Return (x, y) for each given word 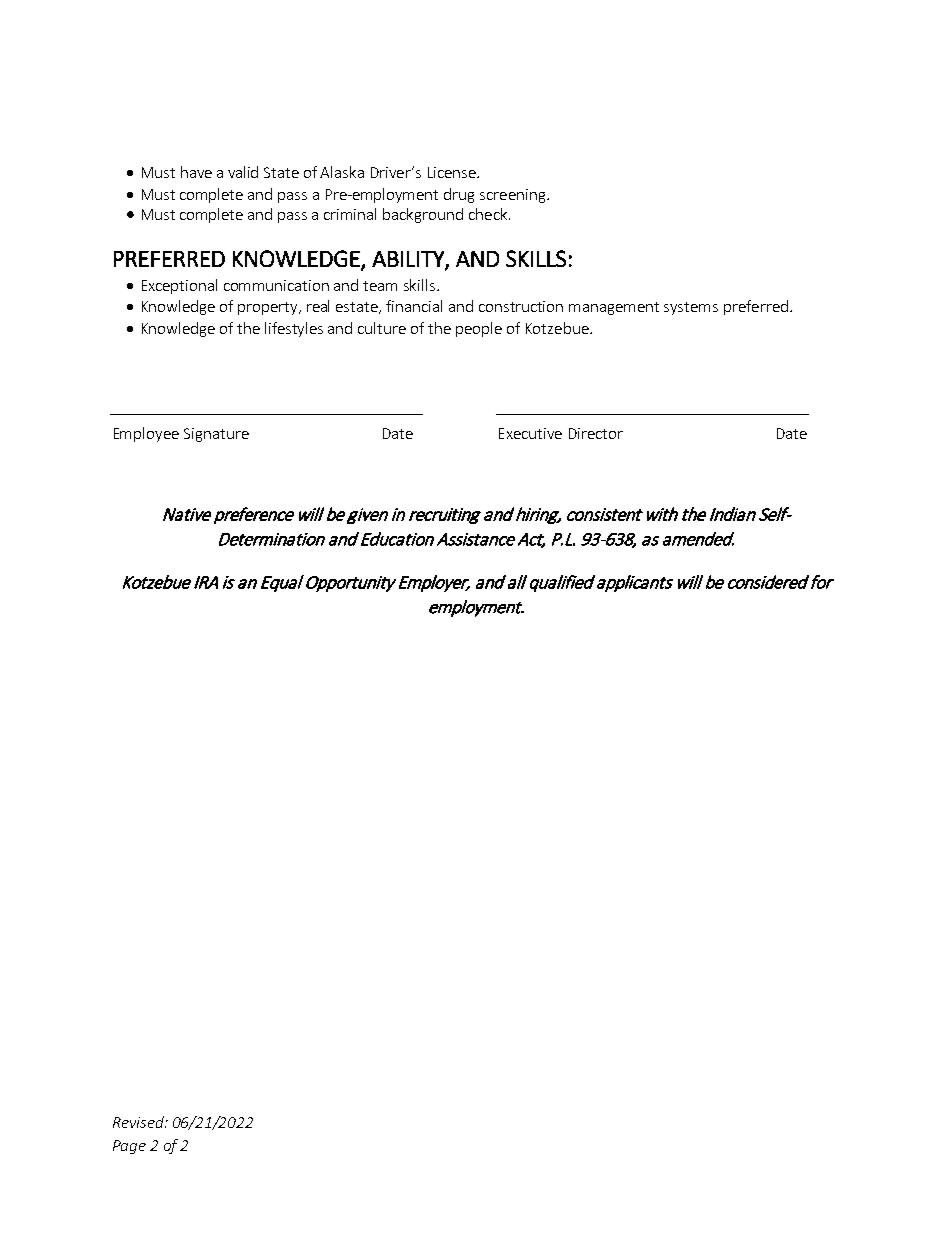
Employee (146, 434)
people (479, 329)
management (614, 308)
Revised (139, 1122)
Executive (530, 433)
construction (521, 306)
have (196, 172)
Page (129, 1147)
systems (691, 308)
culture (382, 328)
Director (596, 433)
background (423, 215)
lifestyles (294, 329)
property (269, 308)
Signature (216, 435)
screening (514, 196)
